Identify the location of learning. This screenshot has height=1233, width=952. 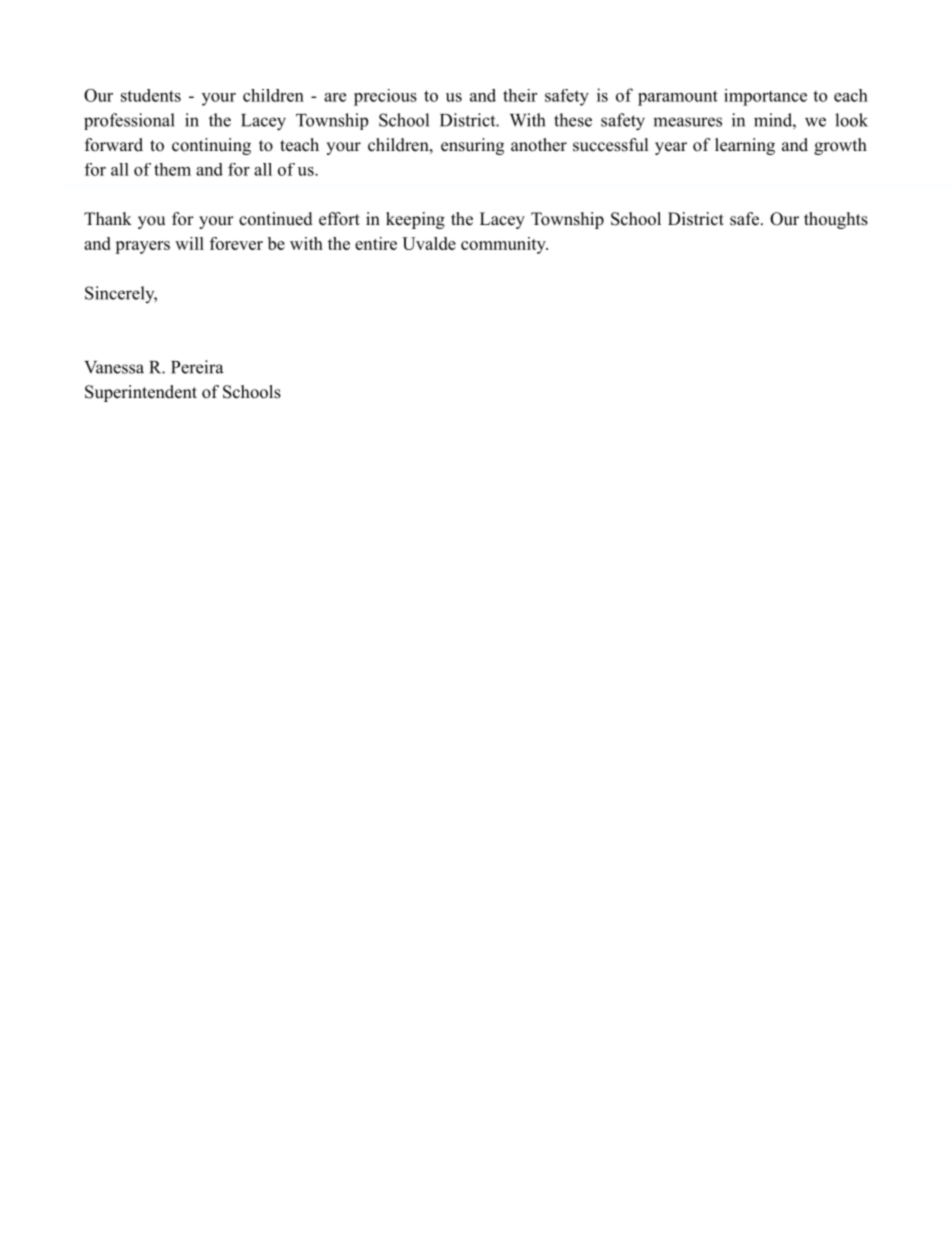
(745, 146).
